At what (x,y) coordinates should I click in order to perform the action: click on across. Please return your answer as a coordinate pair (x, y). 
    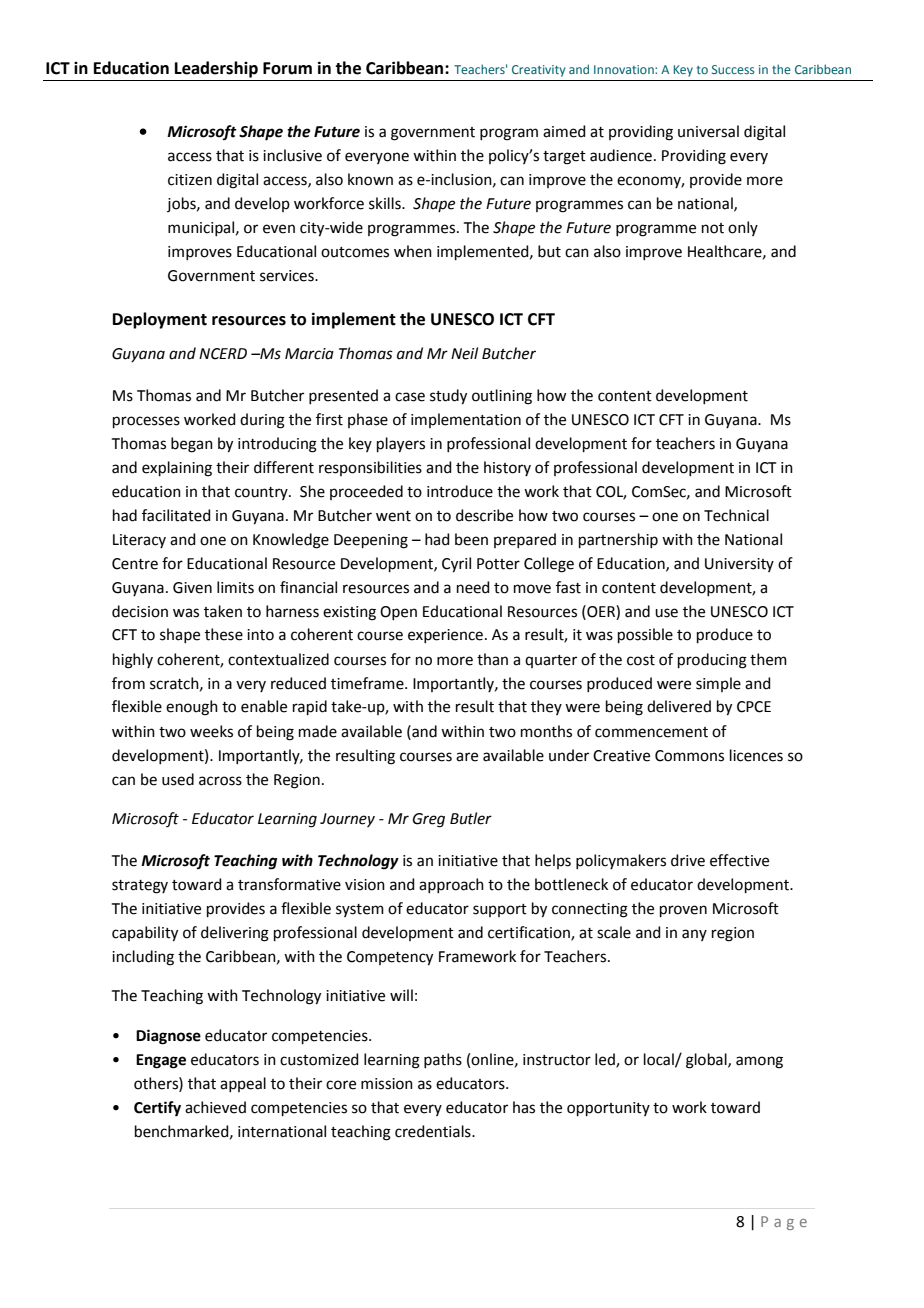
    Looking at the image, I should click on (220, 781).
